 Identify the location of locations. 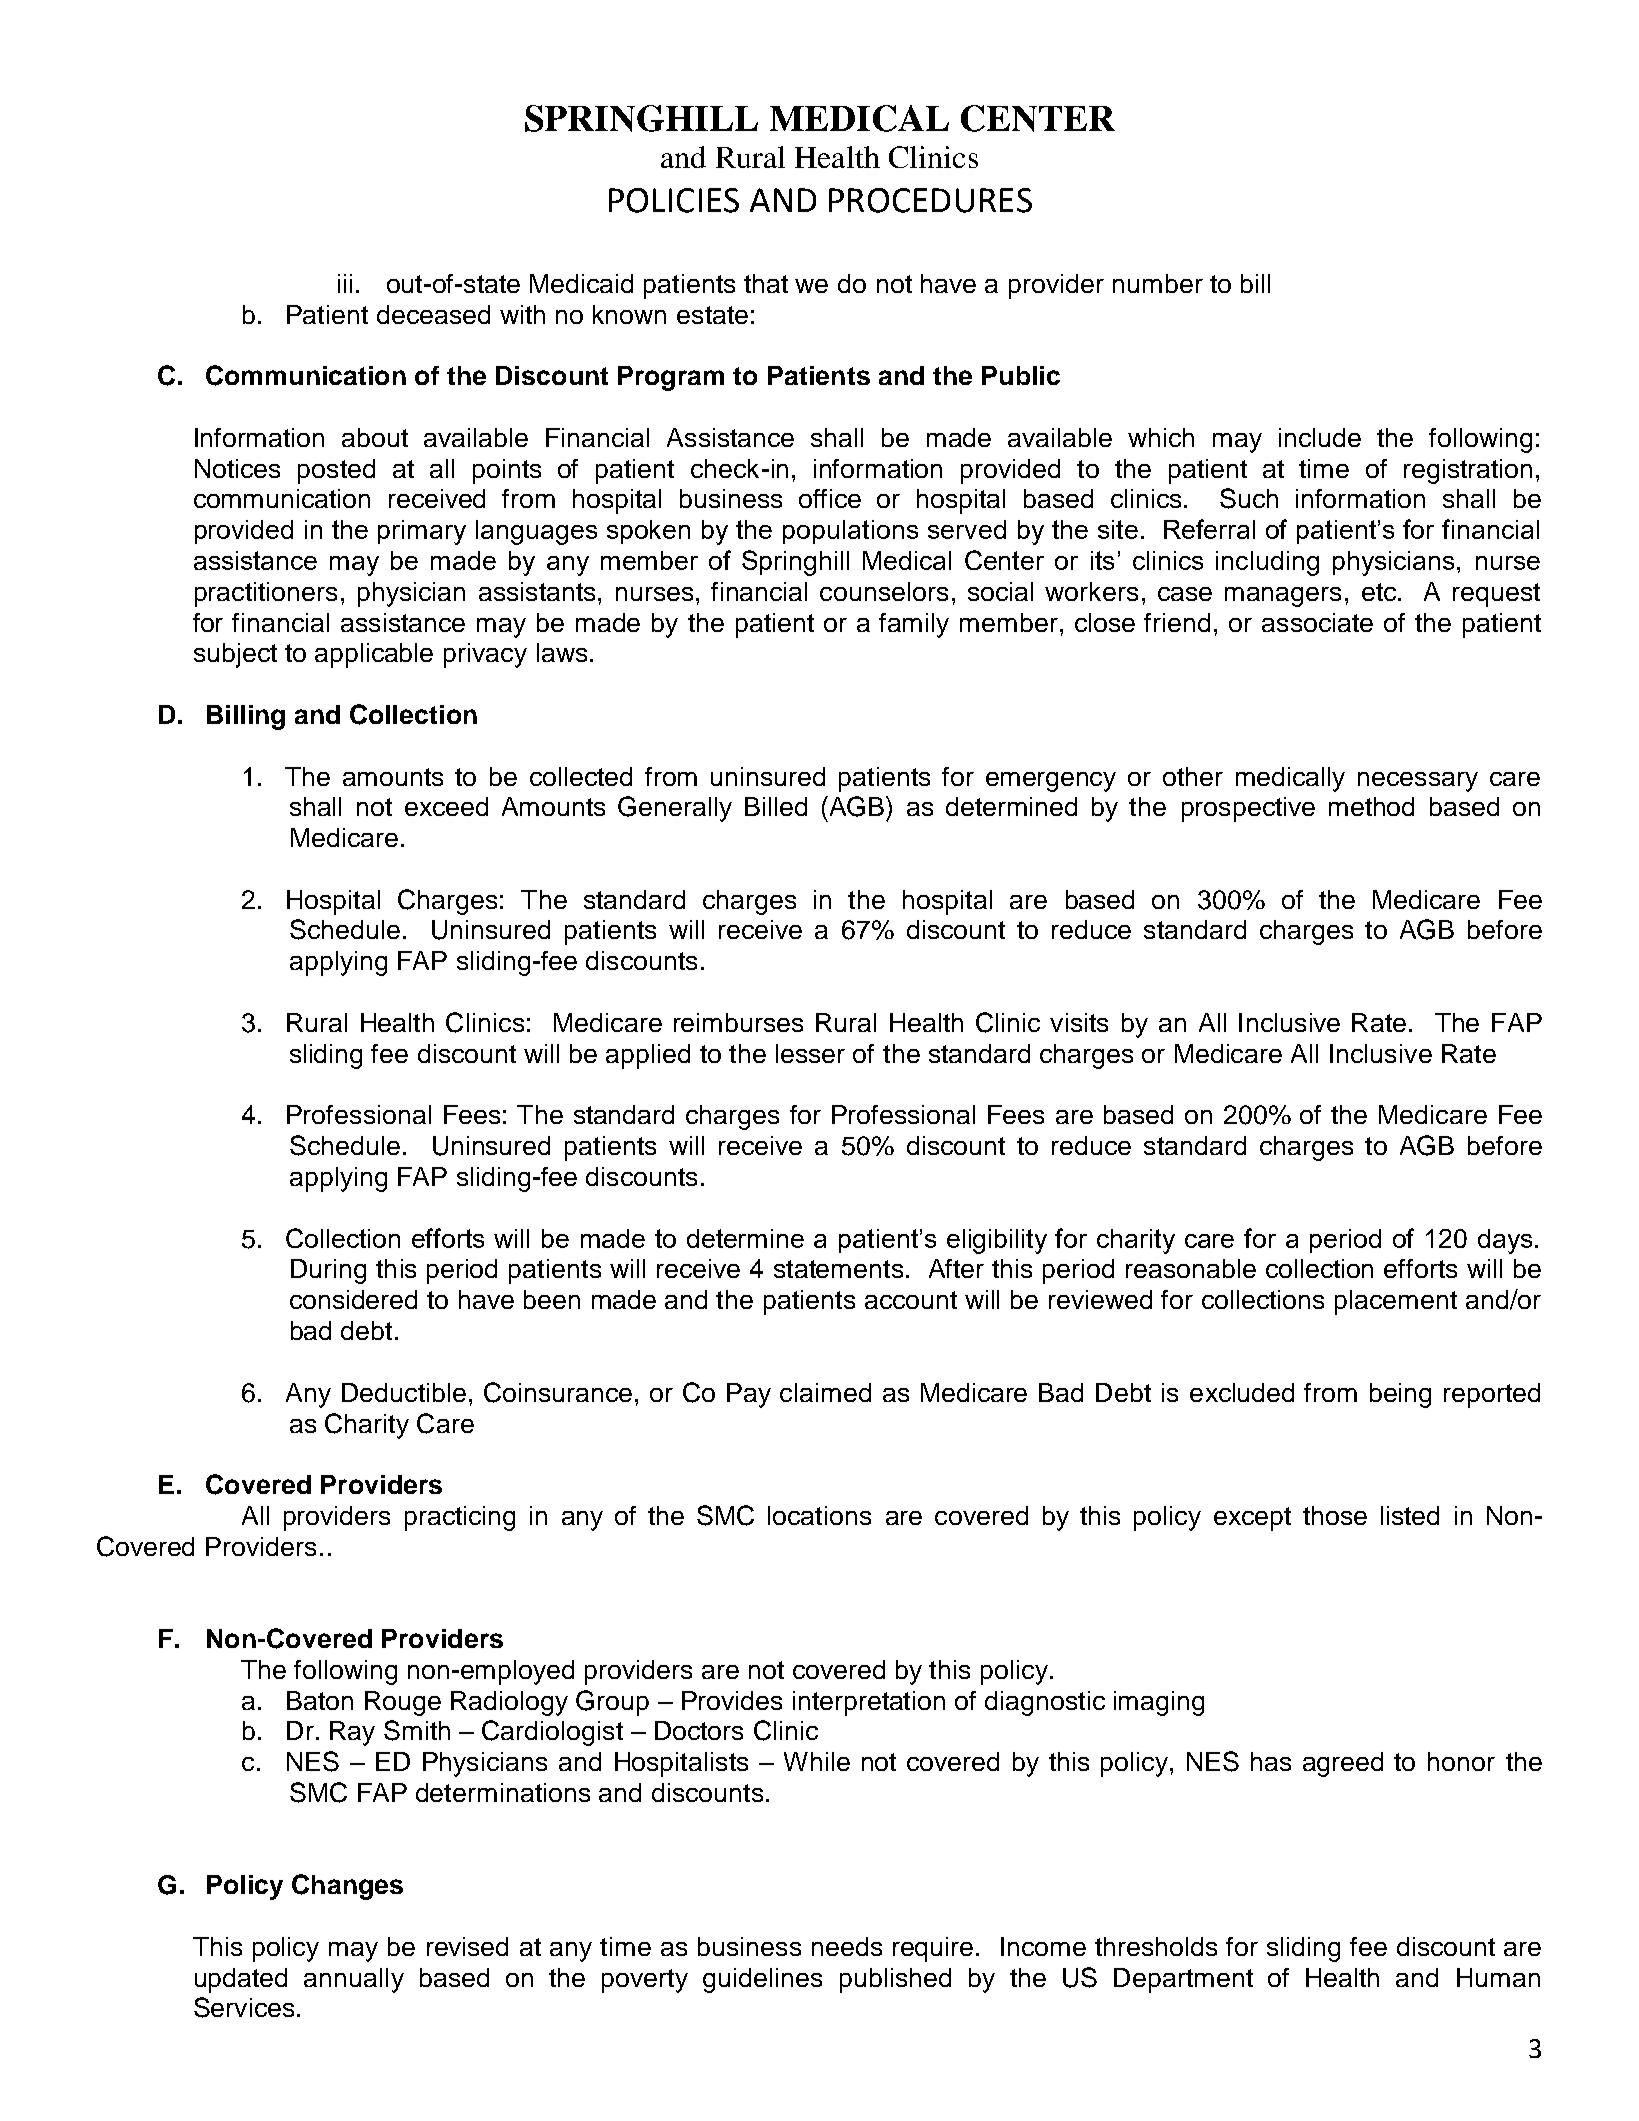
(819, 1515).
